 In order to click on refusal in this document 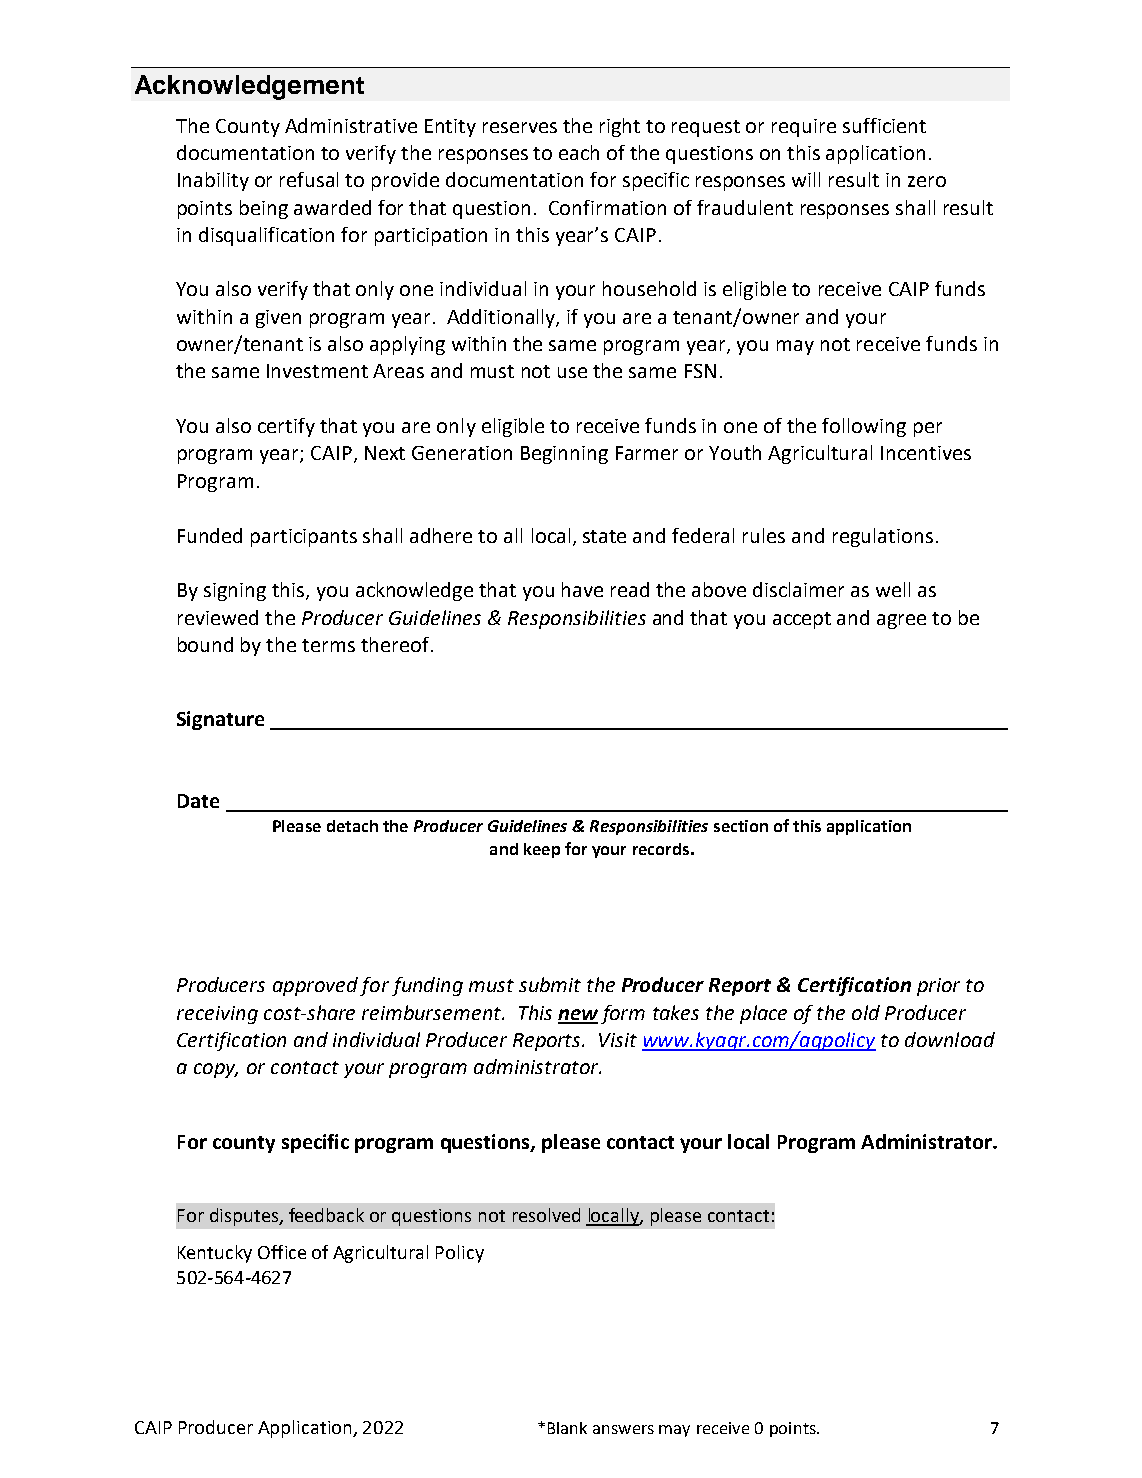, I will do `click(309, 179)`.
